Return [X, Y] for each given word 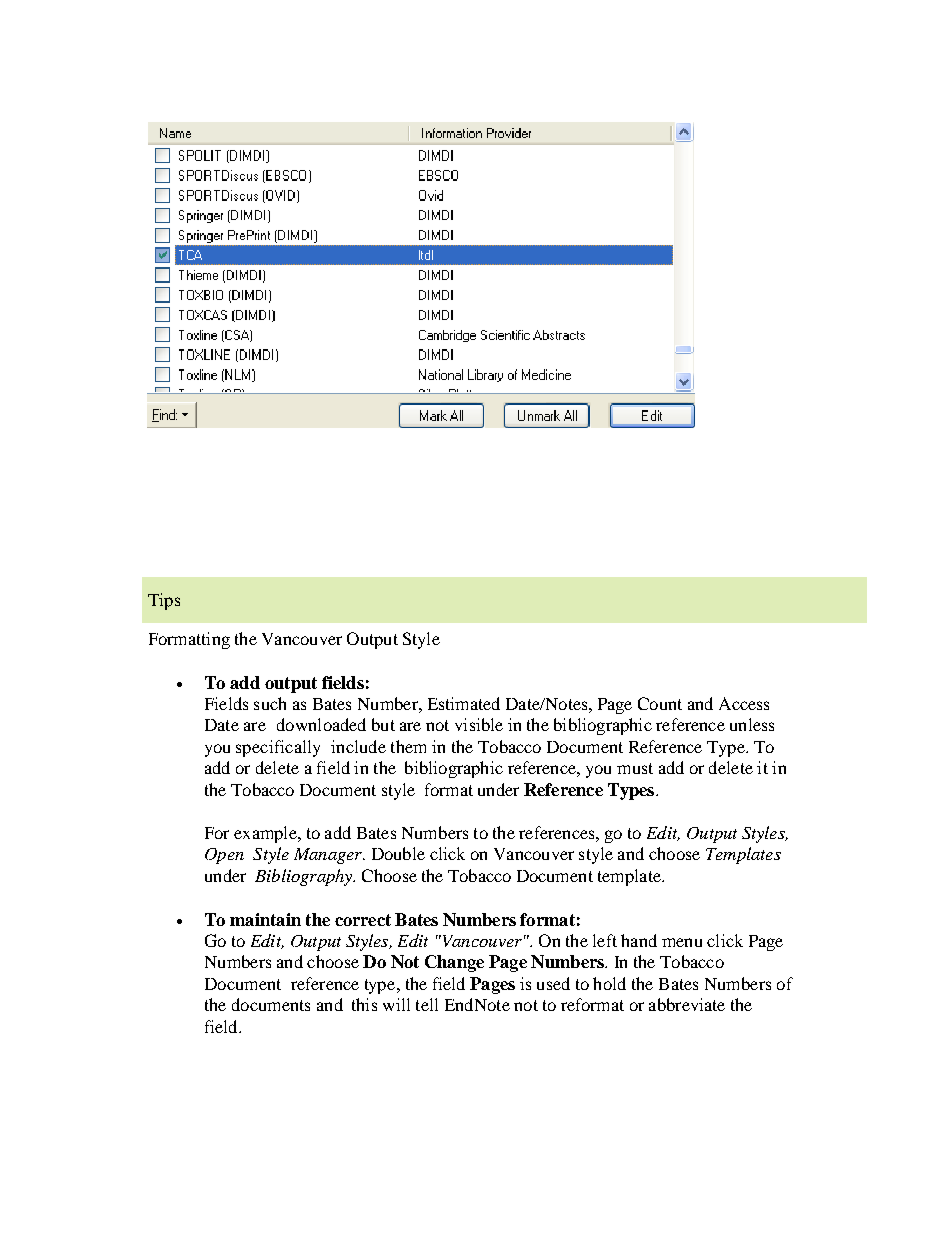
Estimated [464, 703]
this [364, 1004]
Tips [164, 601]
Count [660, 703]
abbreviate [687, 1004]
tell [427, 1004]
